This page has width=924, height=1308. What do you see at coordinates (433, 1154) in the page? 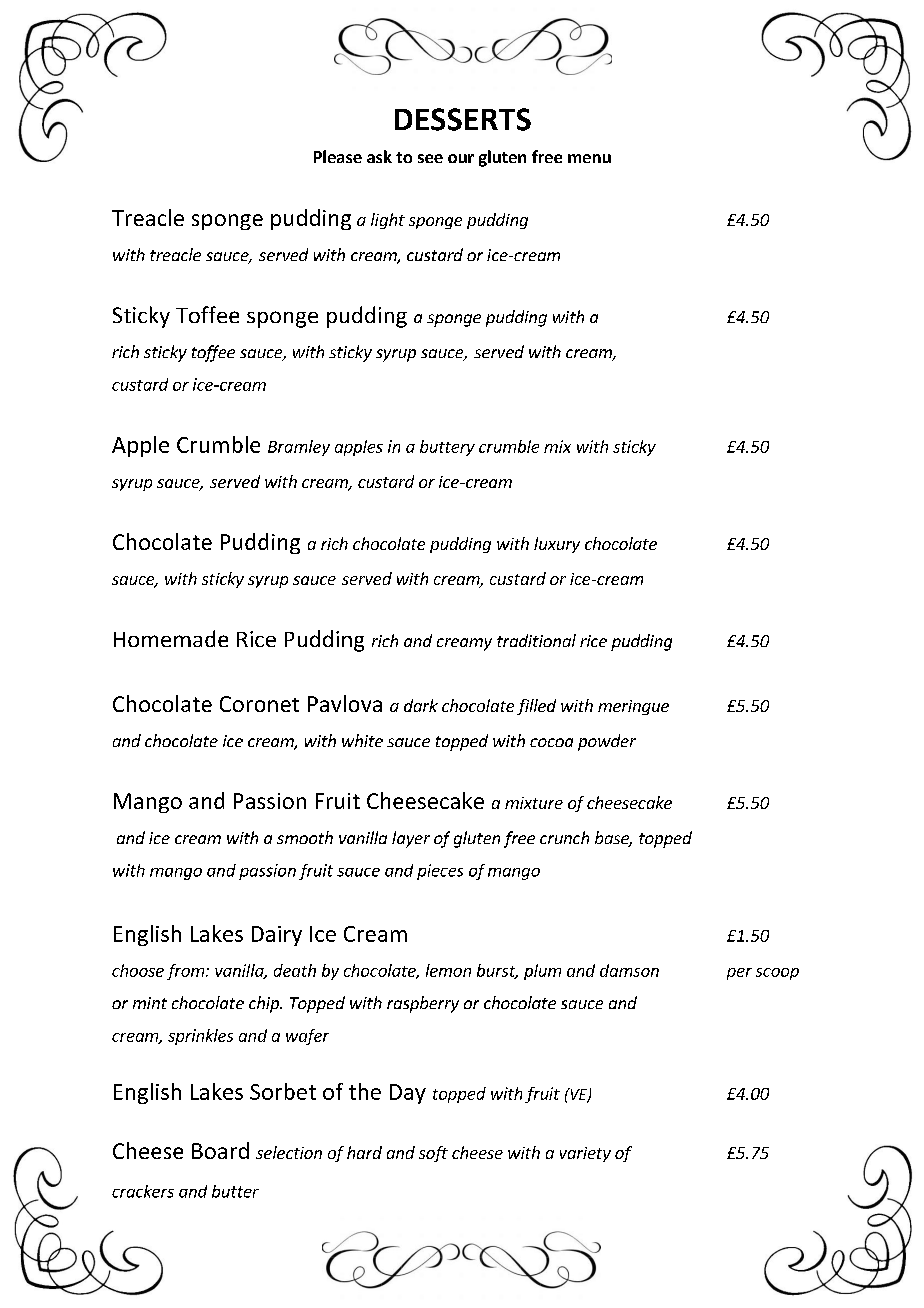
I see `soft` at bounding box center [433, 1154].
